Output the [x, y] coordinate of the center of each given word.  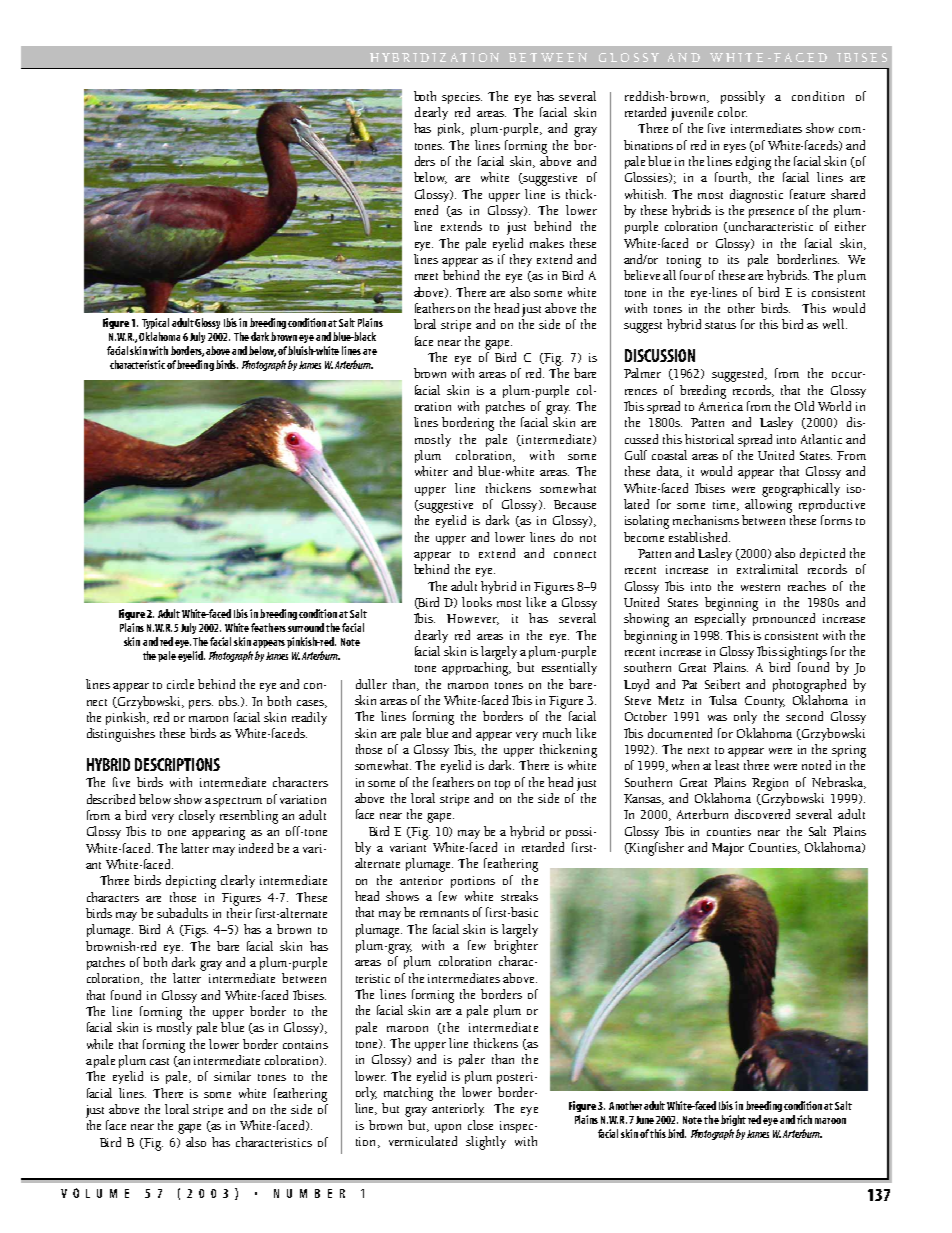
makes [547, 243]
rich [804, 1119]
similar [232, 1076]
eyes [735, 148]
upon [448, 1128]
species [462, 98]
